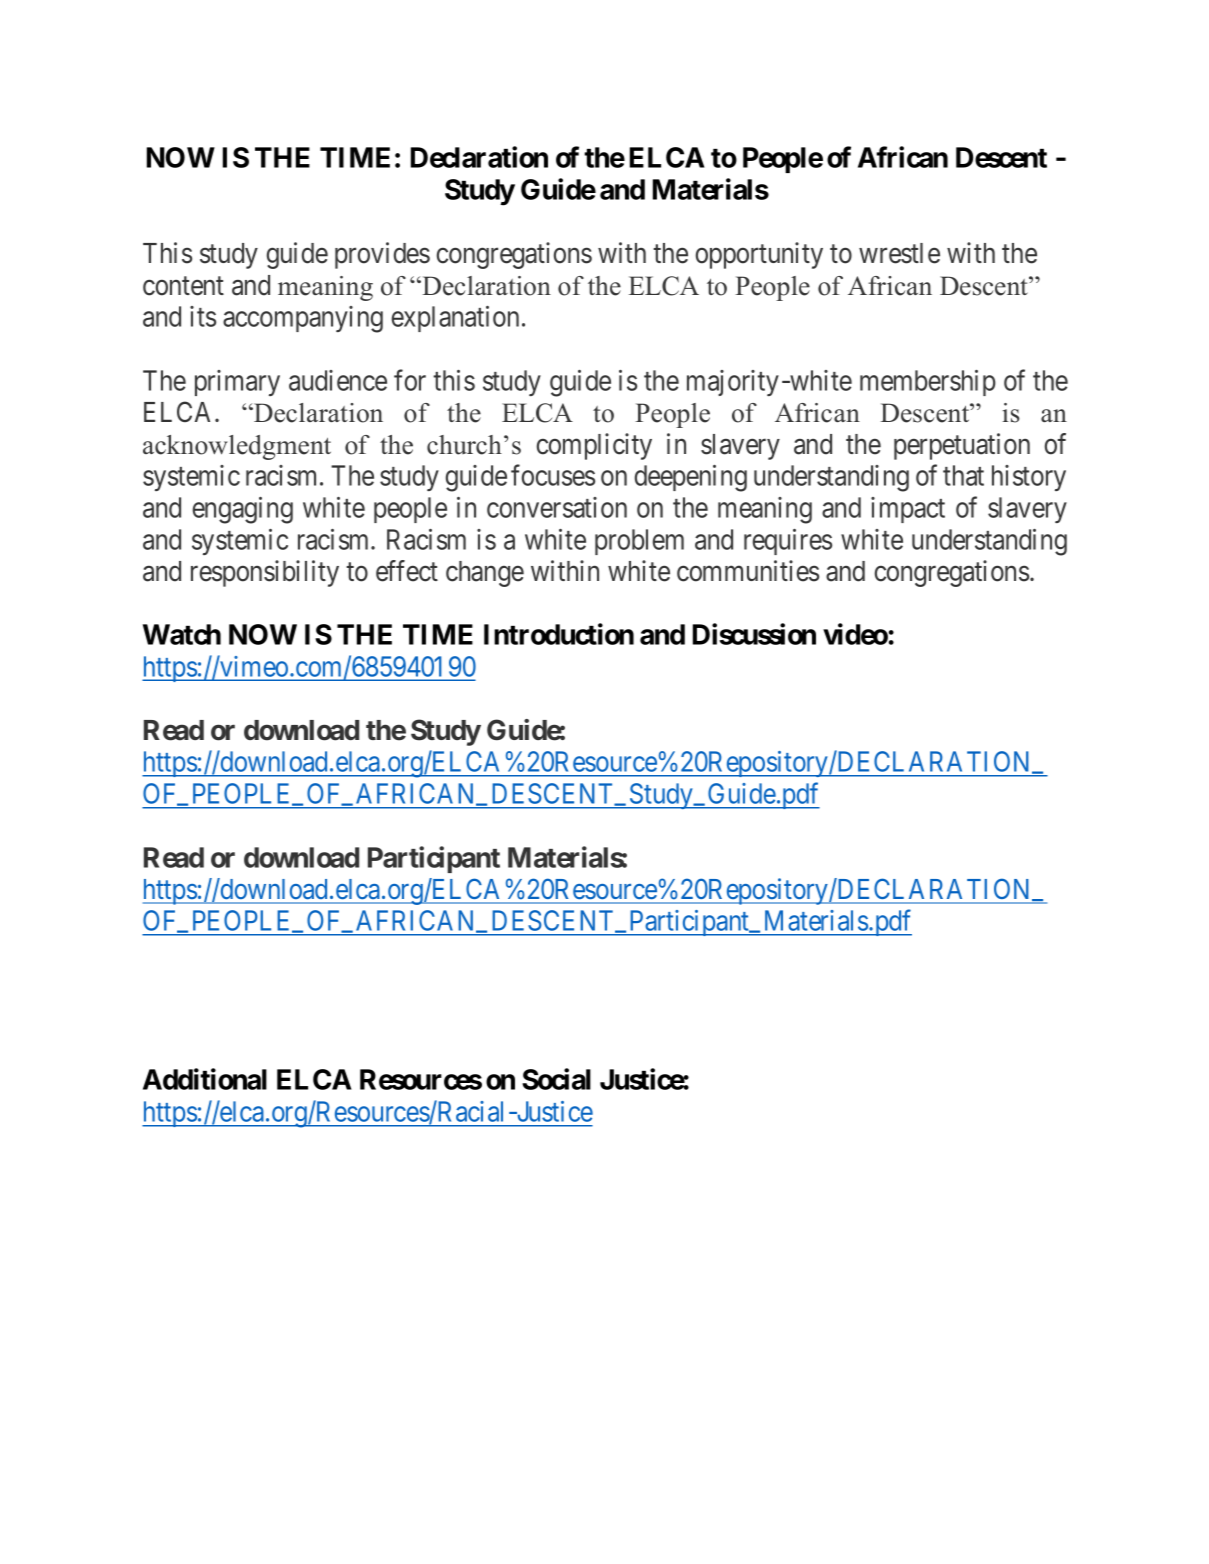 The height and width of the screenshot is (1564, 1209). I want to click on Discussion, so click(754, 634).
